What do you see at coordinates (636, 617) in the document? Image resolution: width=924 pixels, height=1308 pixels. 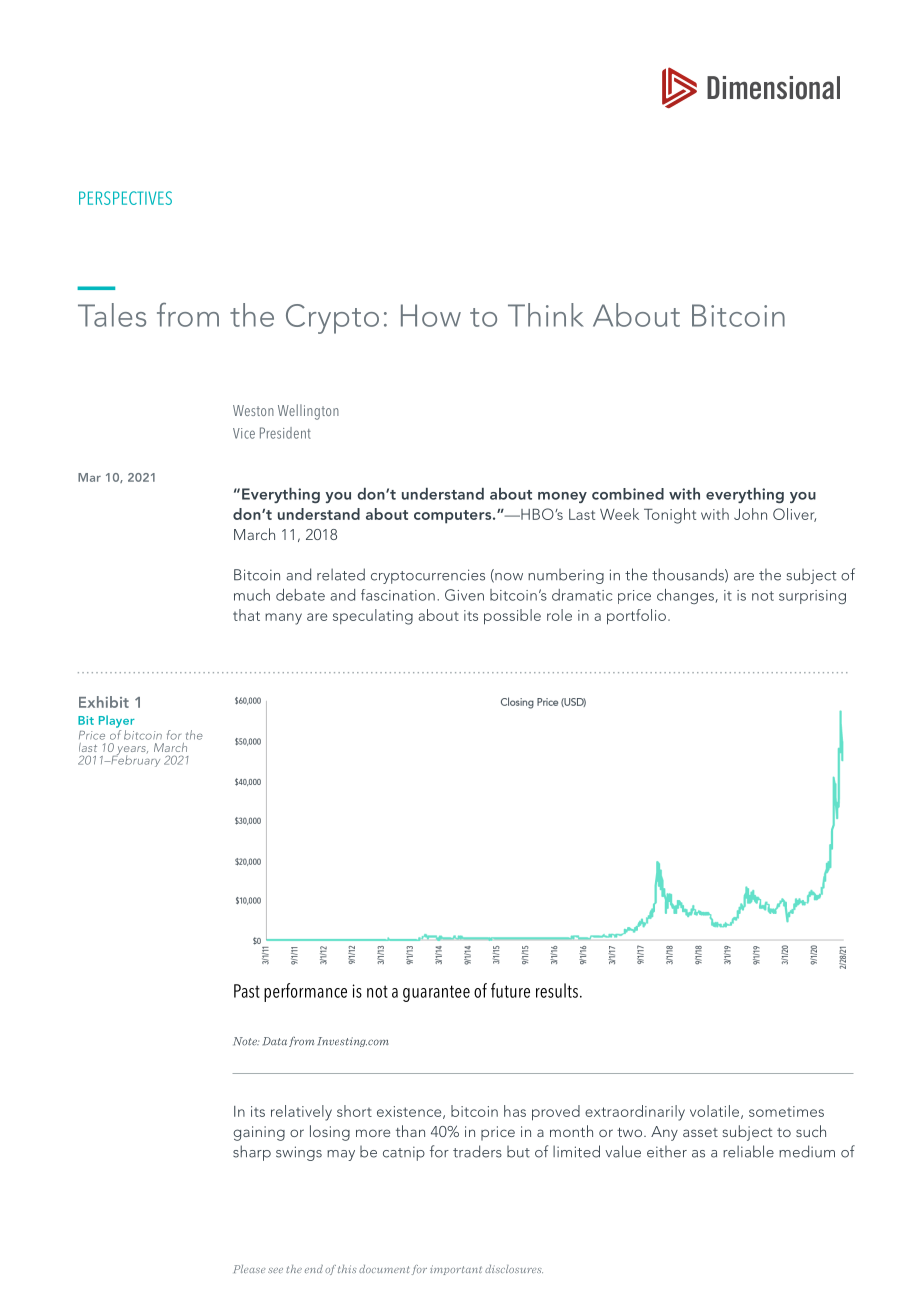 I see `portfolio` at bounding box center [636, 617].
